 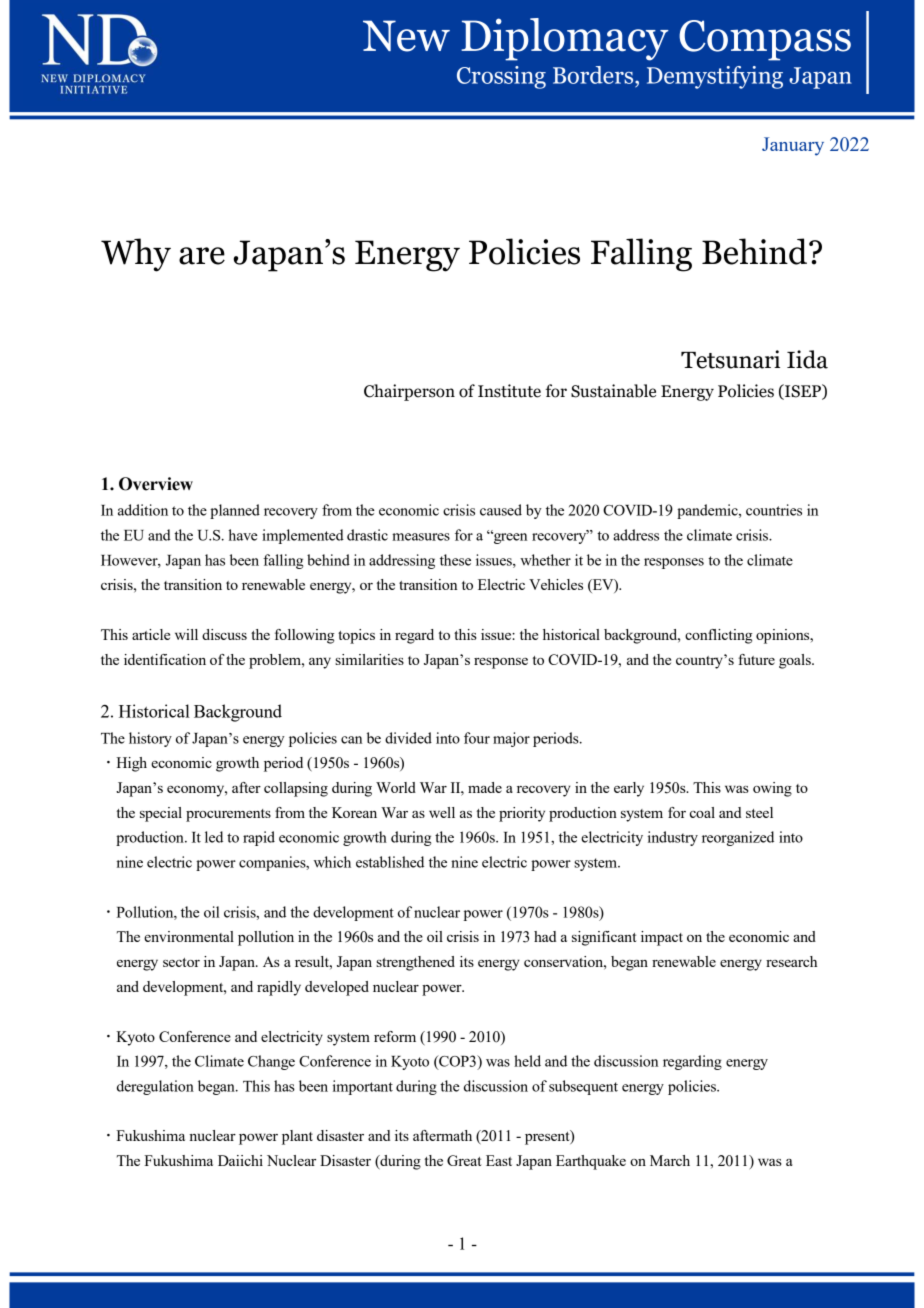 I want to click on Crossing, so click(x=501, y=77).
